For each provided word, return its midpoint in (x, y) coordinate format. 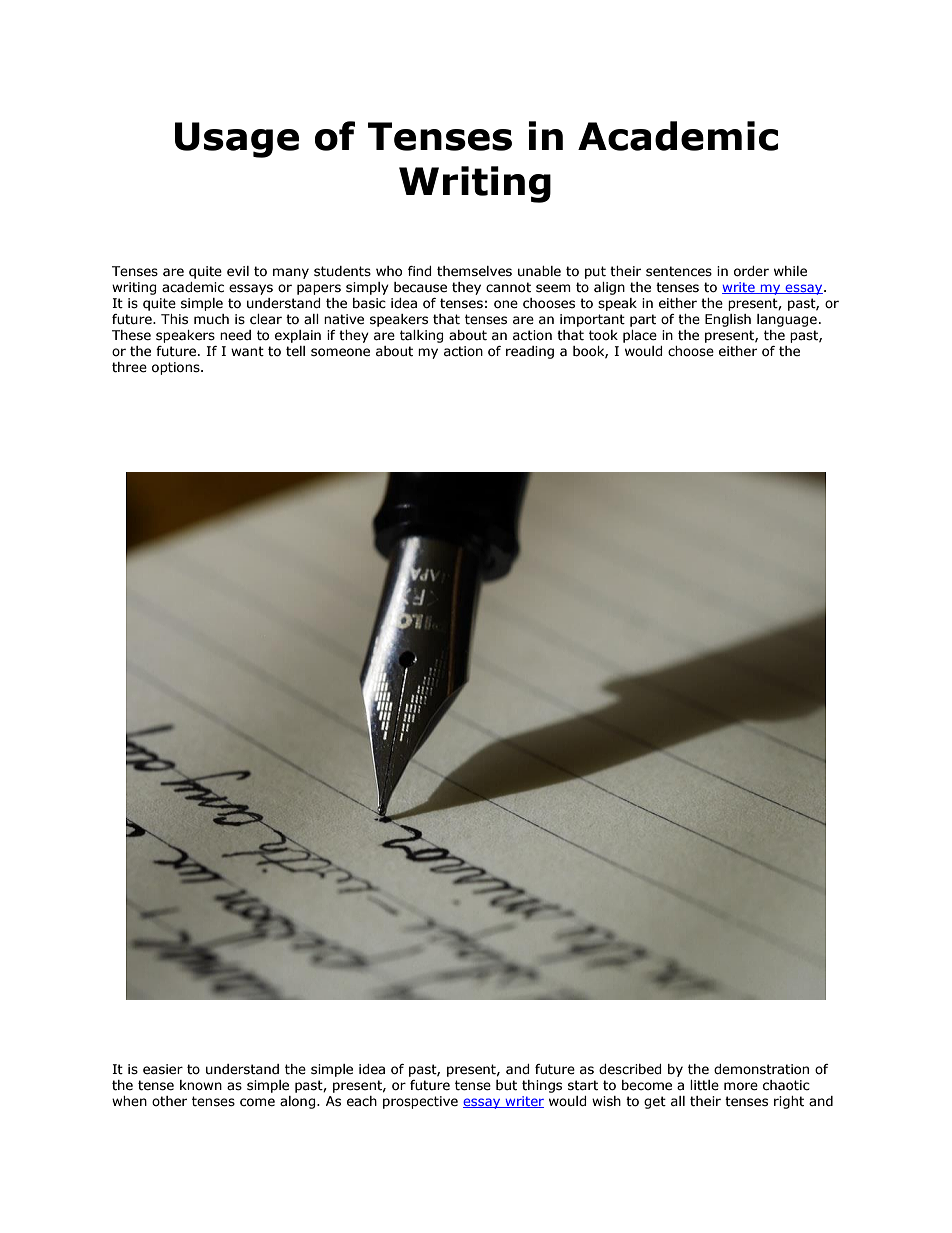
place (640, 336)
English (728, 320)
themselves (474, 271)
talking (421, 336)
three (129, 367)
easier (163, 1069)
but (506, 1085)
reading (530, 352)
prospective (420, 1102)
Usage (237, 140)
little (704, 1085)
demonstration (761, 1069)
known (201, 1085)
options (177, 368)
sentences (679, 271)
